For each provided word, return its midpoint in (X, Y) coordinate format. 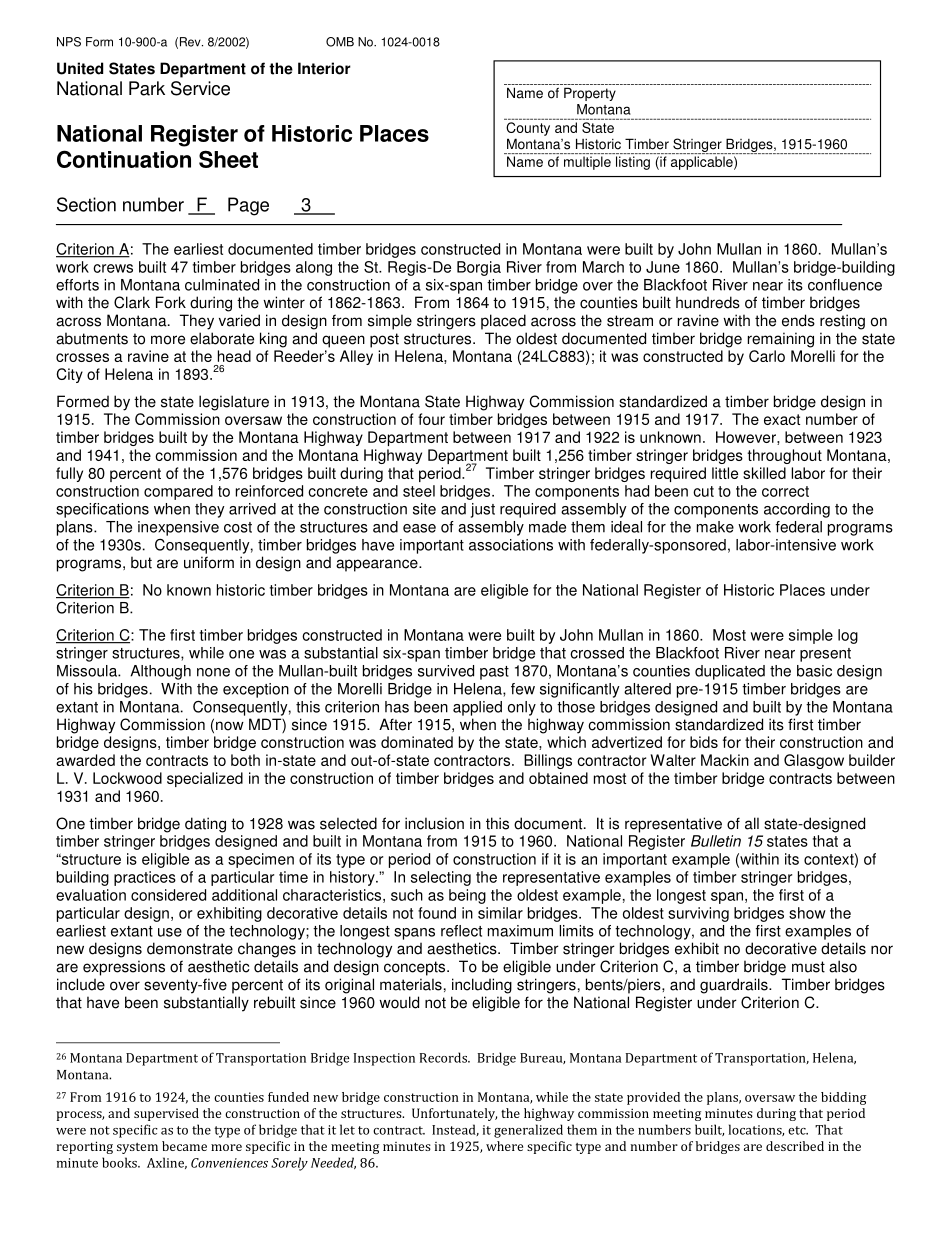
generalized (528, 1131)
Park (147, 88)
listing (633, 163)
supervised (166, 1114)
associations (511, 545)
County (528, 129)
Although (160, 672)
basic (814, 671)
